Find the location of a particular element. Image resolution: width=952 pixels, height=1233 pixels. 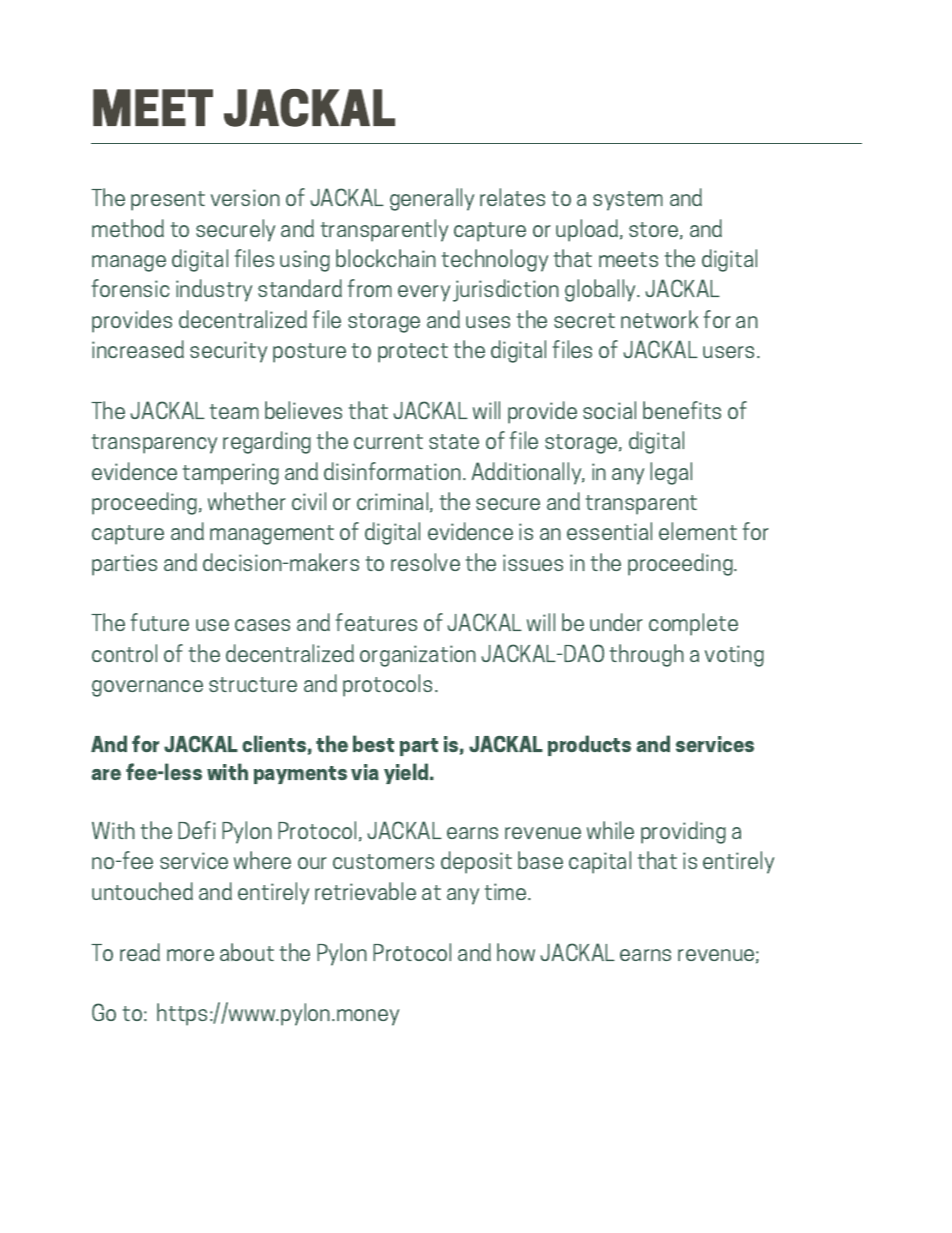

how is located at coordinates (516, 952).
